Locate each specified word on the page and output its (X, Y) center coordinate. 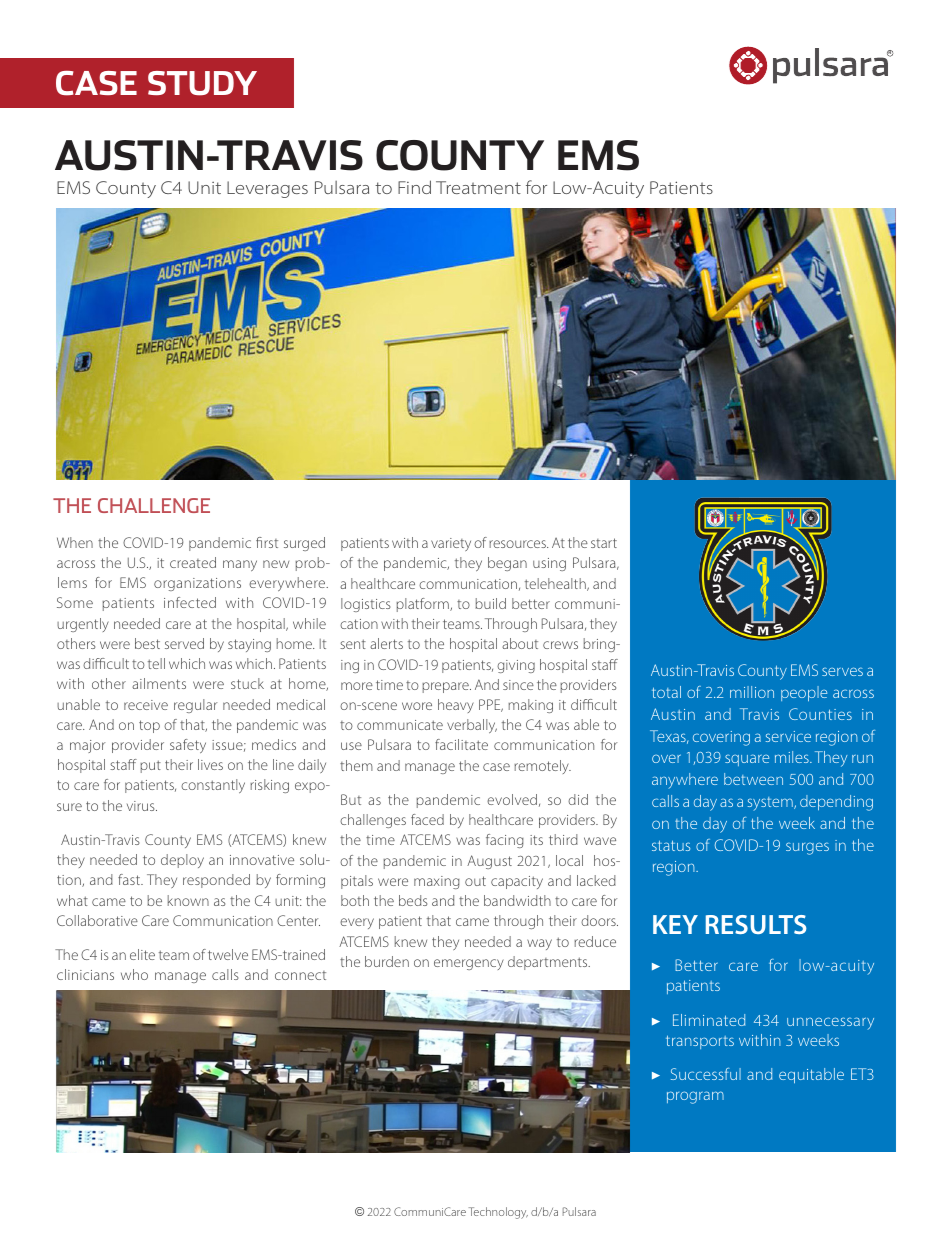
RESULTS (756, 924)
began (507, 564)
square (747, 760)
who (134, 974)
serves (842, 671)
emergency (469, 964)
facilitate (461, 744)
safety (188, 746)
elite (142, 954)
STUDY (202, 83)
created (193, 562)
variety (451, 544)
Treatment (478, 187)
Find (414, 187)
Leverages (267, 189)
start (604, 543)
